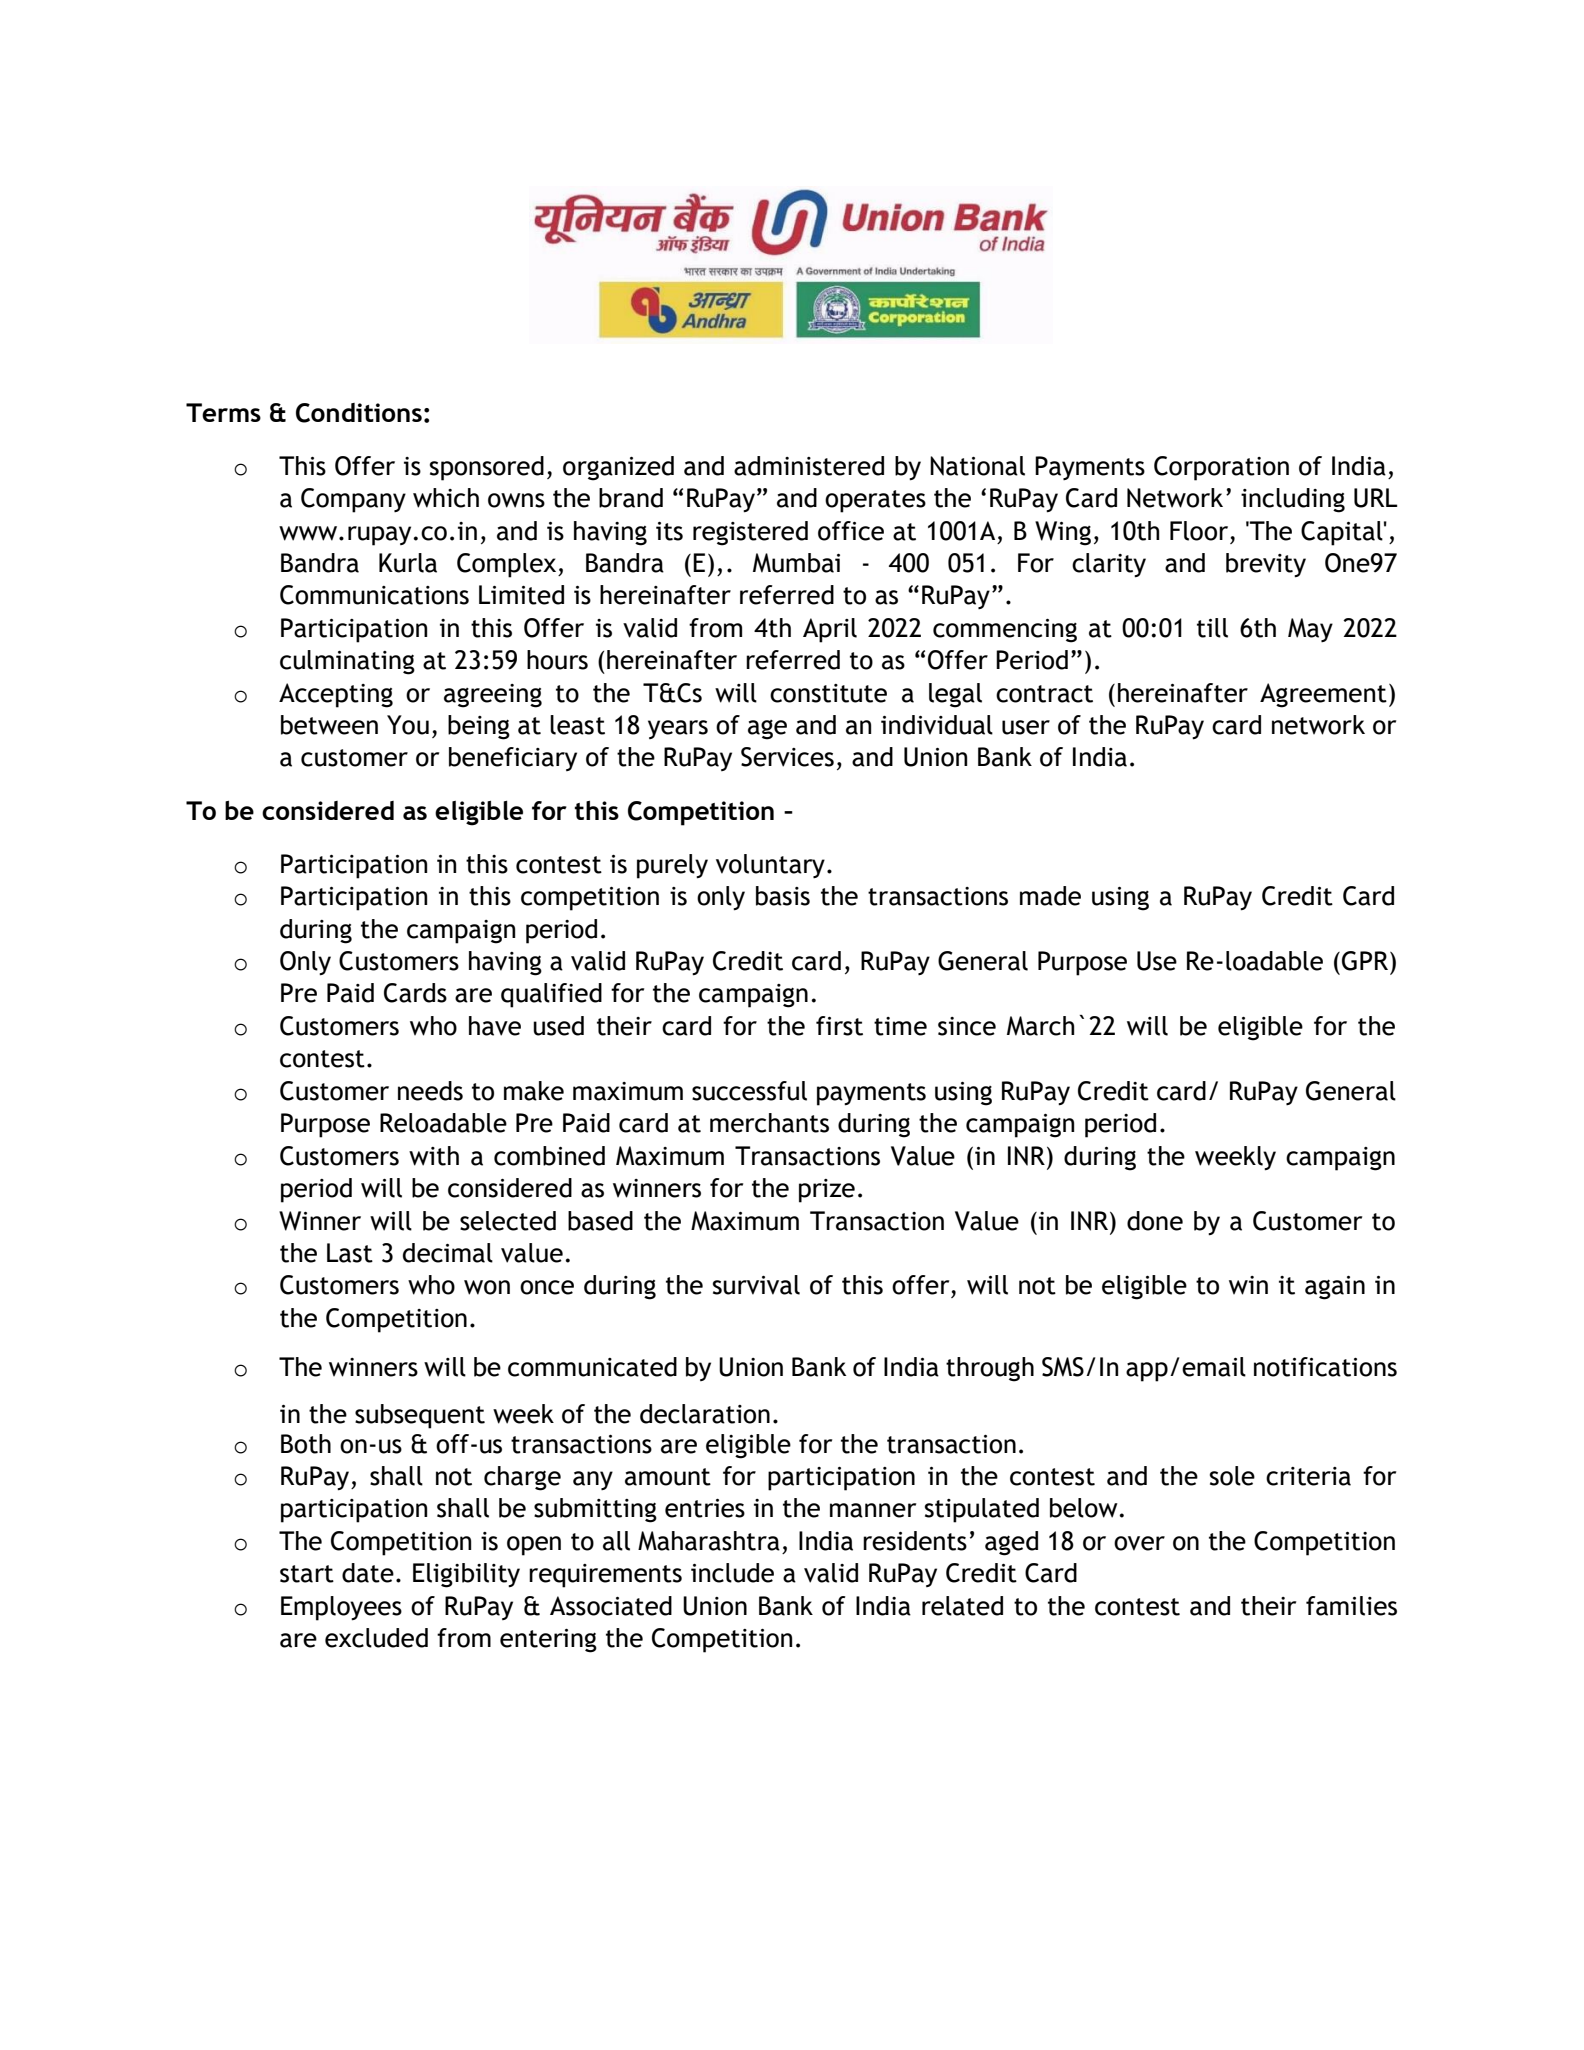  What do you see at coordinates (341, 1608) in the screenshot?
I see `Employees` at bounding box center [341, 1608].
